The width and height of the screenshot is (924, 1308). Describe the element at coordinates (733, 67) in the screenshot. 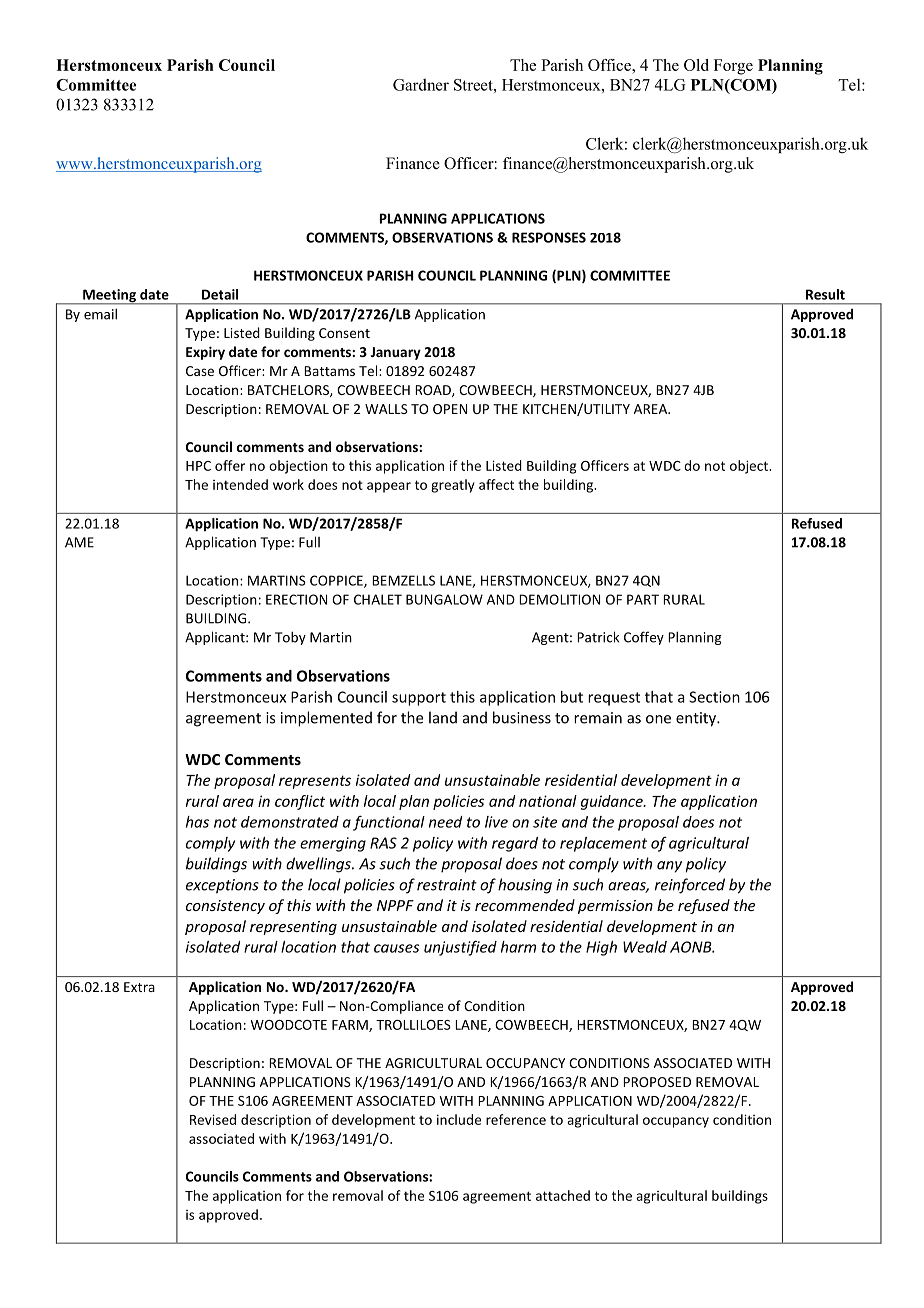

I see `Forge` at that location.
